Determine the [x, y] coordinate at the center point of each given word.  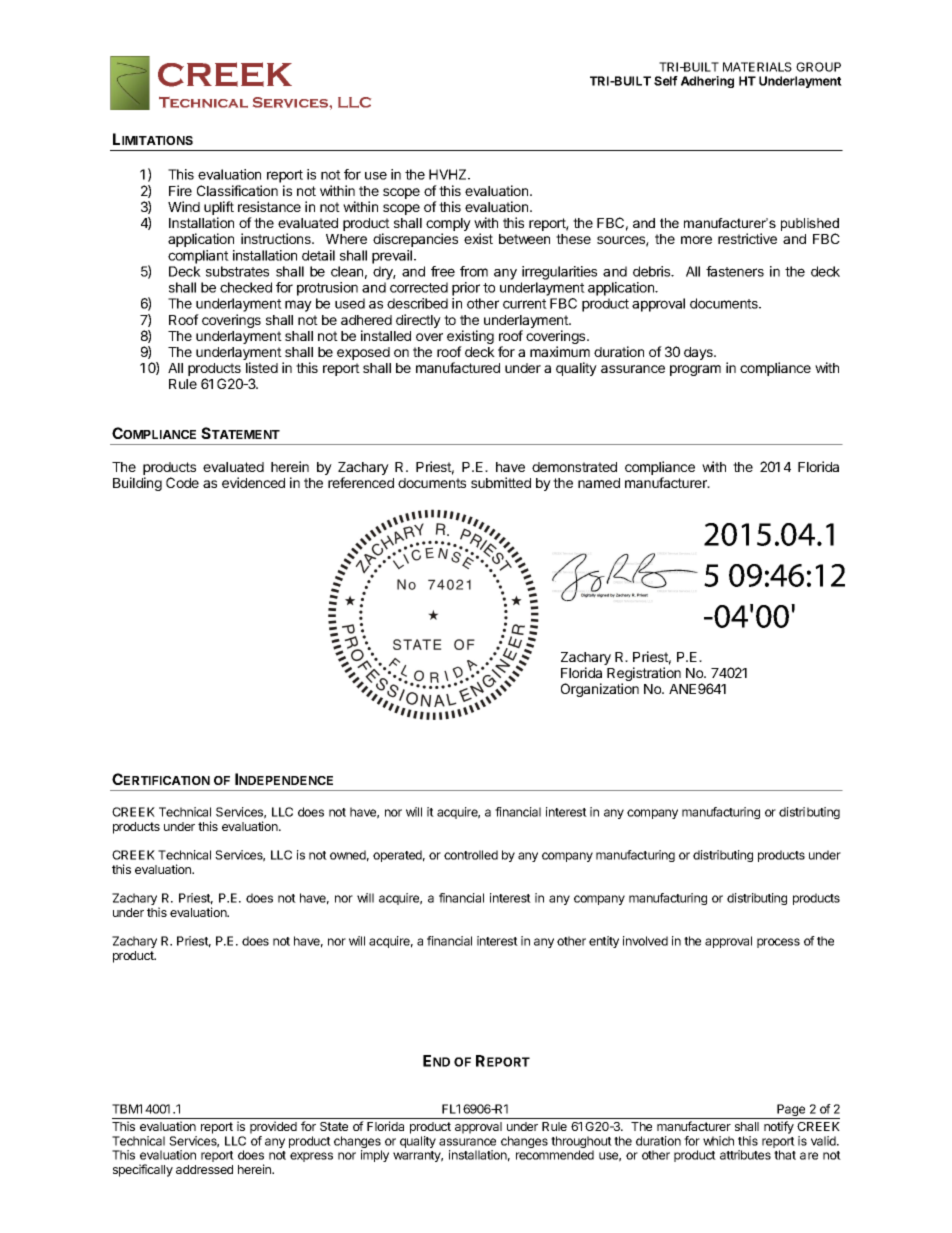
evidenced [253, 482]
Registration [644, 675]
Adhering [707, 82]
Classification [237, 190]
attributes [745, 1155]
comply [448, 226]
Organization [600, 690]
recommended [555, 1155]
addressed [204, 1169]
